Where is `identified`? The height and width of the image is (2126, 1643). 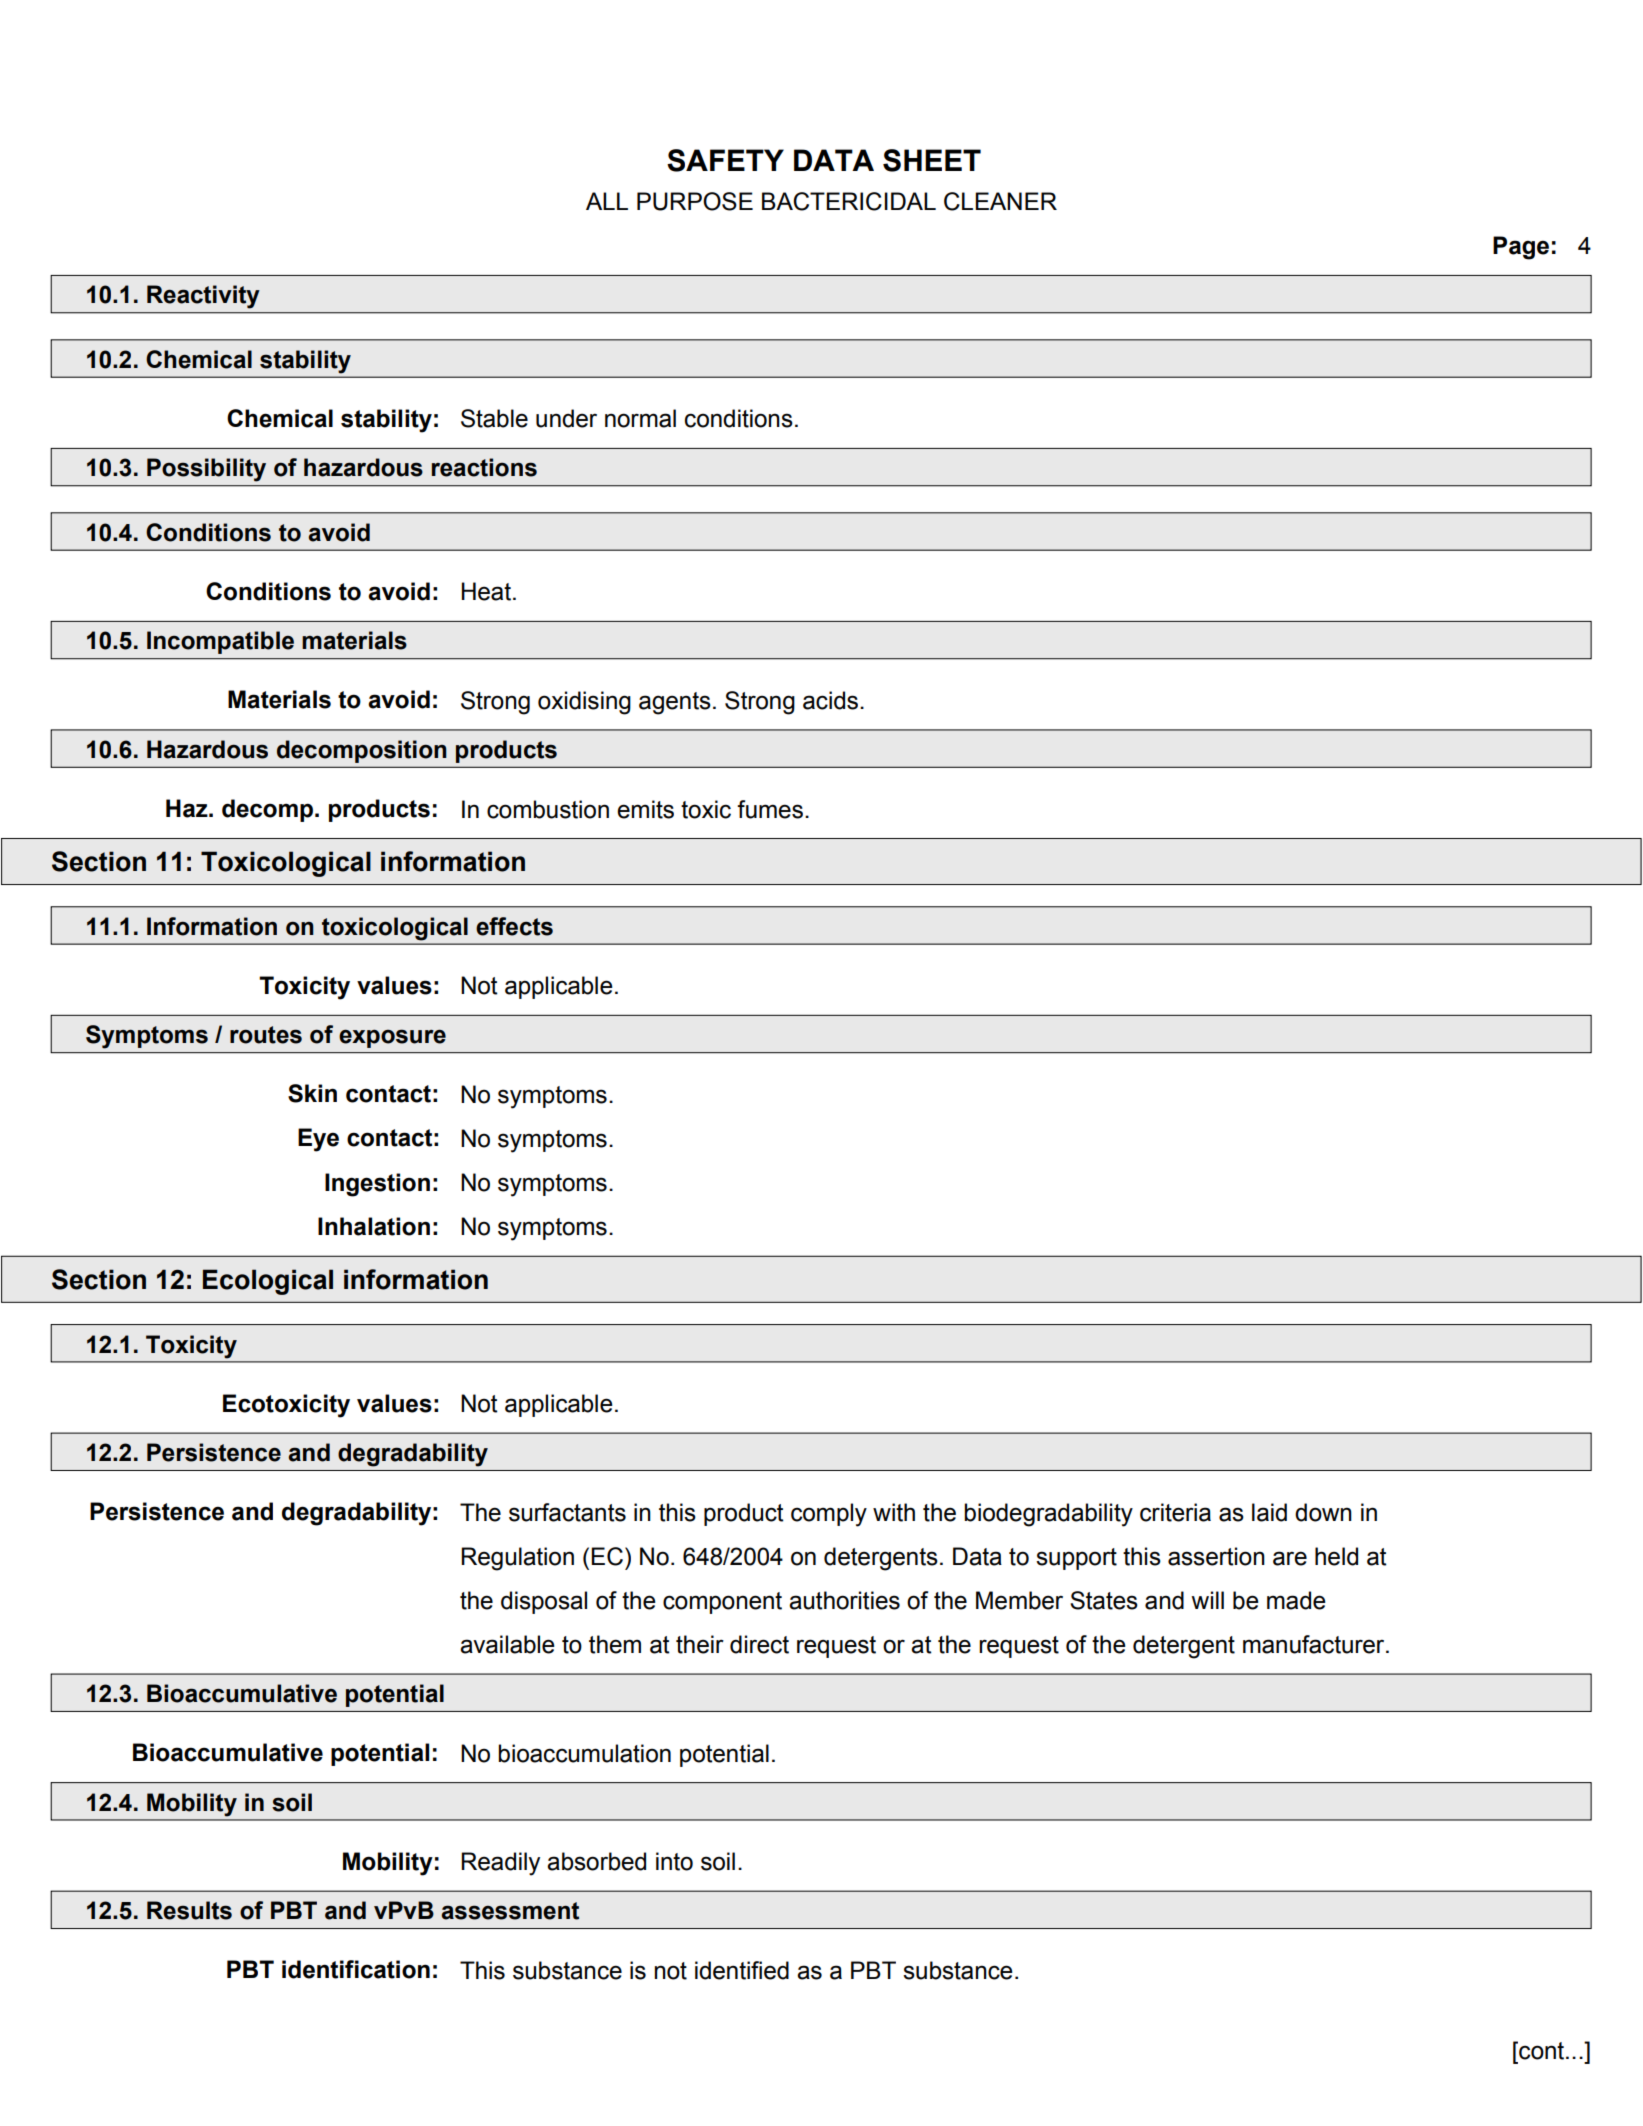 identified is located at coordinates (742, 1970).
